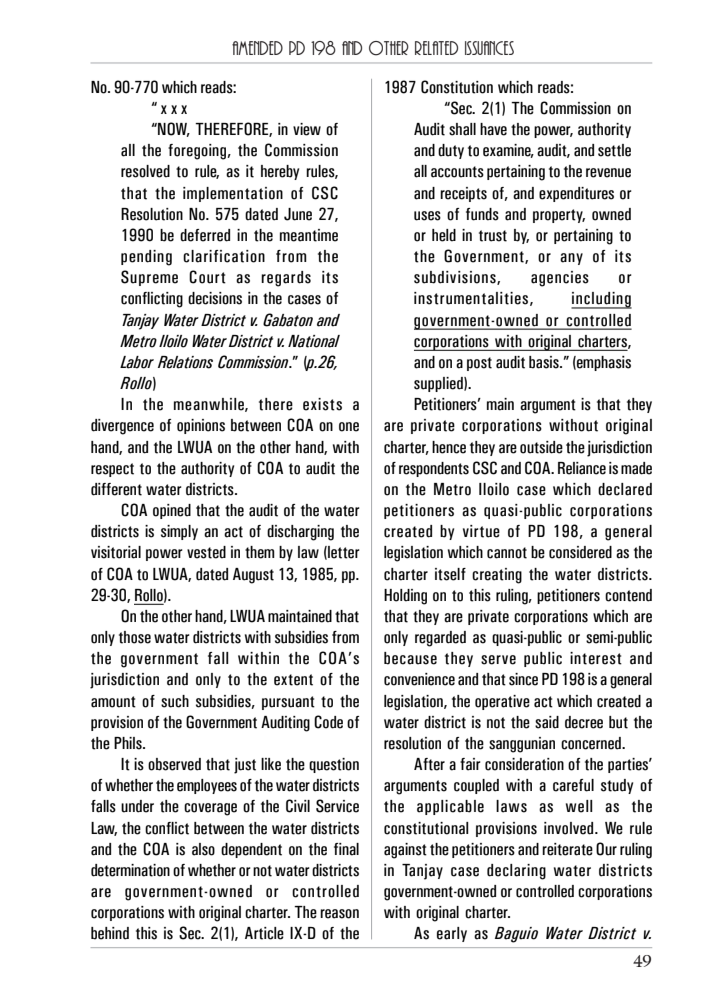  What do you see at coordinates (257, 48) in the page?
I see `amended` at bounding box center [257, 48].
